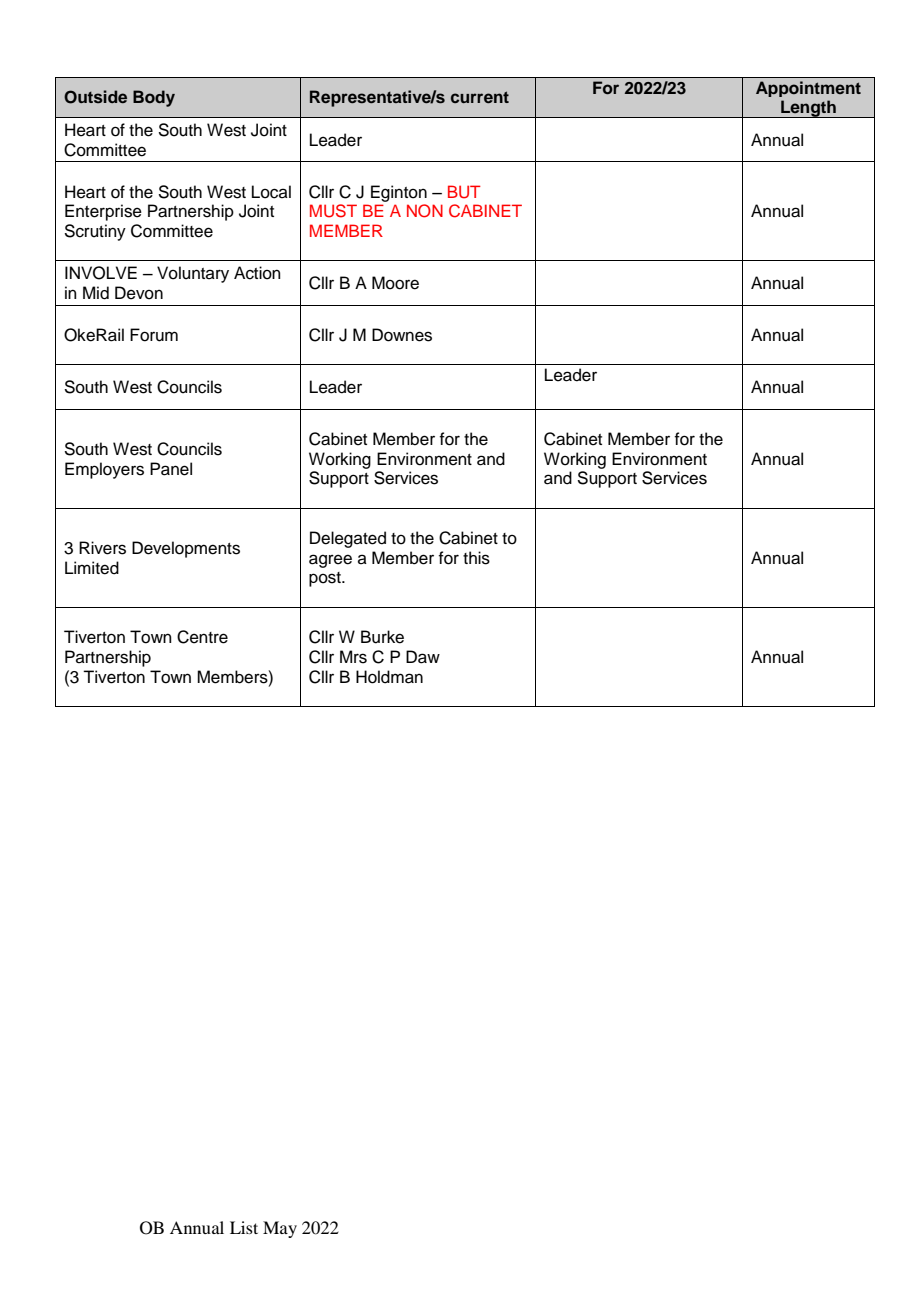  Describe the element at coordinates (280, 1229) in the screenshot. I see `May` at that location.
